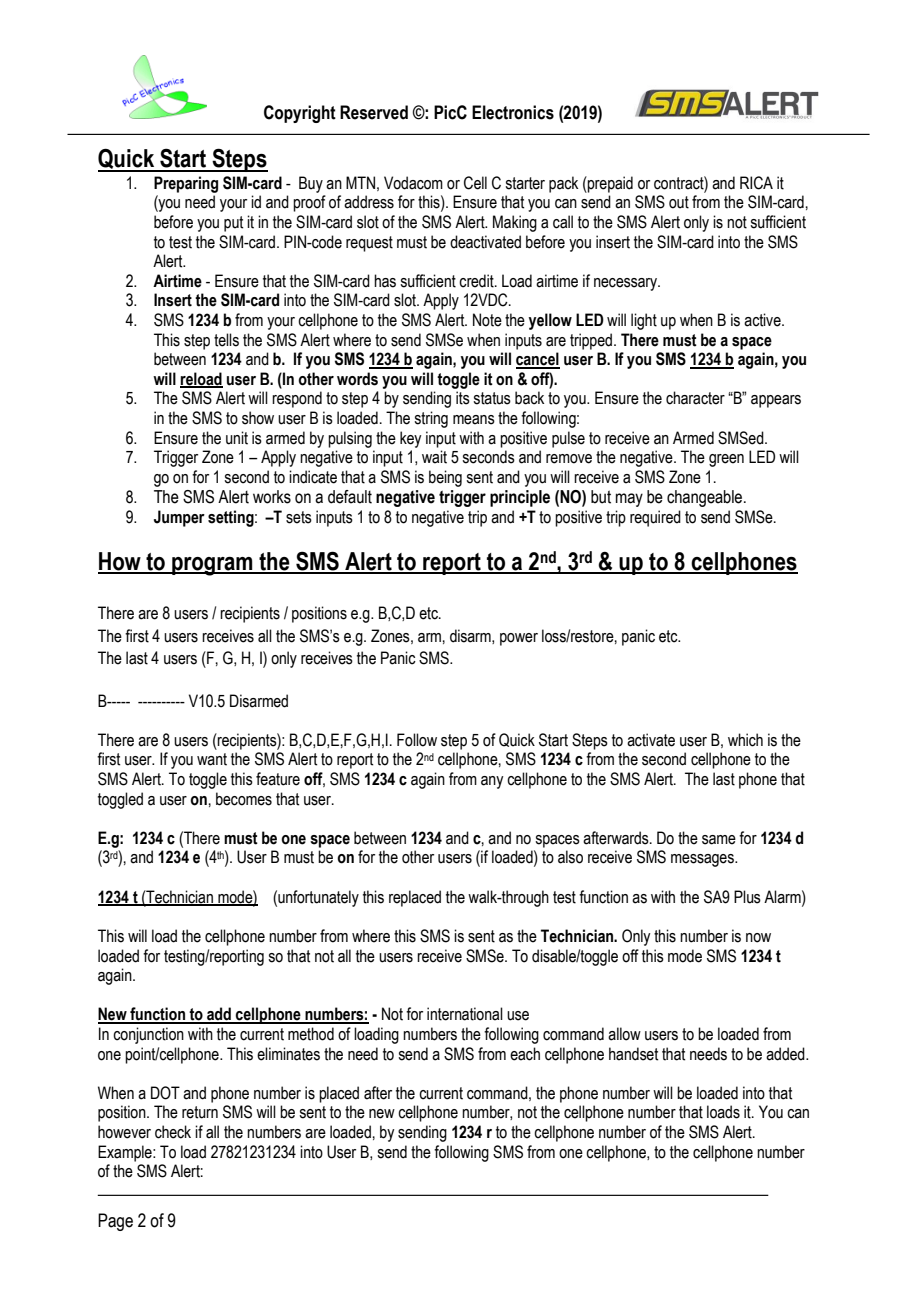 The height and width of the screenshot is (1308, 924). What do you see at coordinates (756, 183) in the screenshot?
I see `RICA` at bounding box center [756, 183].
